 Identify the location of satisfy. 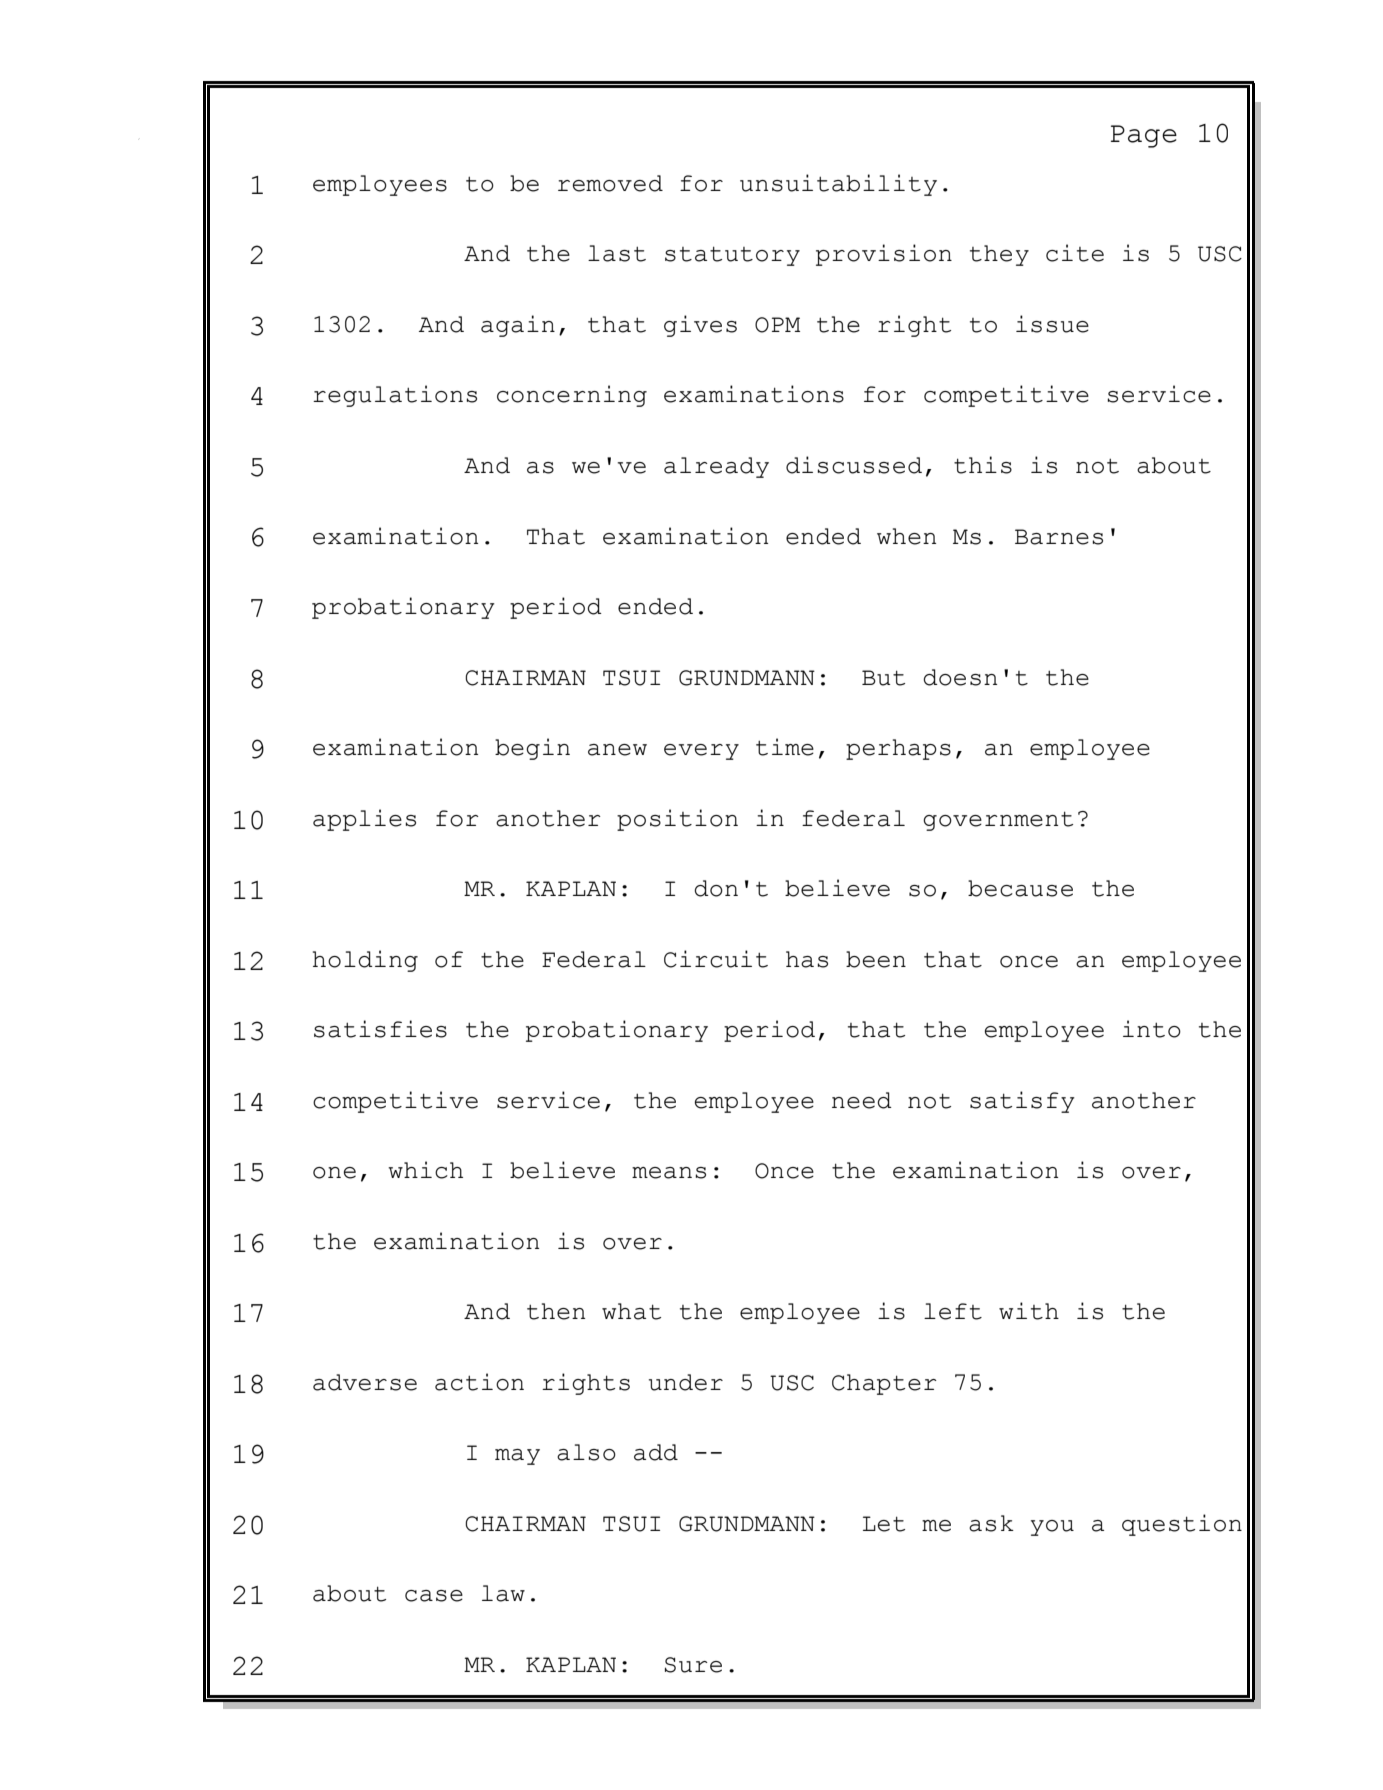
(1022, 1102).
